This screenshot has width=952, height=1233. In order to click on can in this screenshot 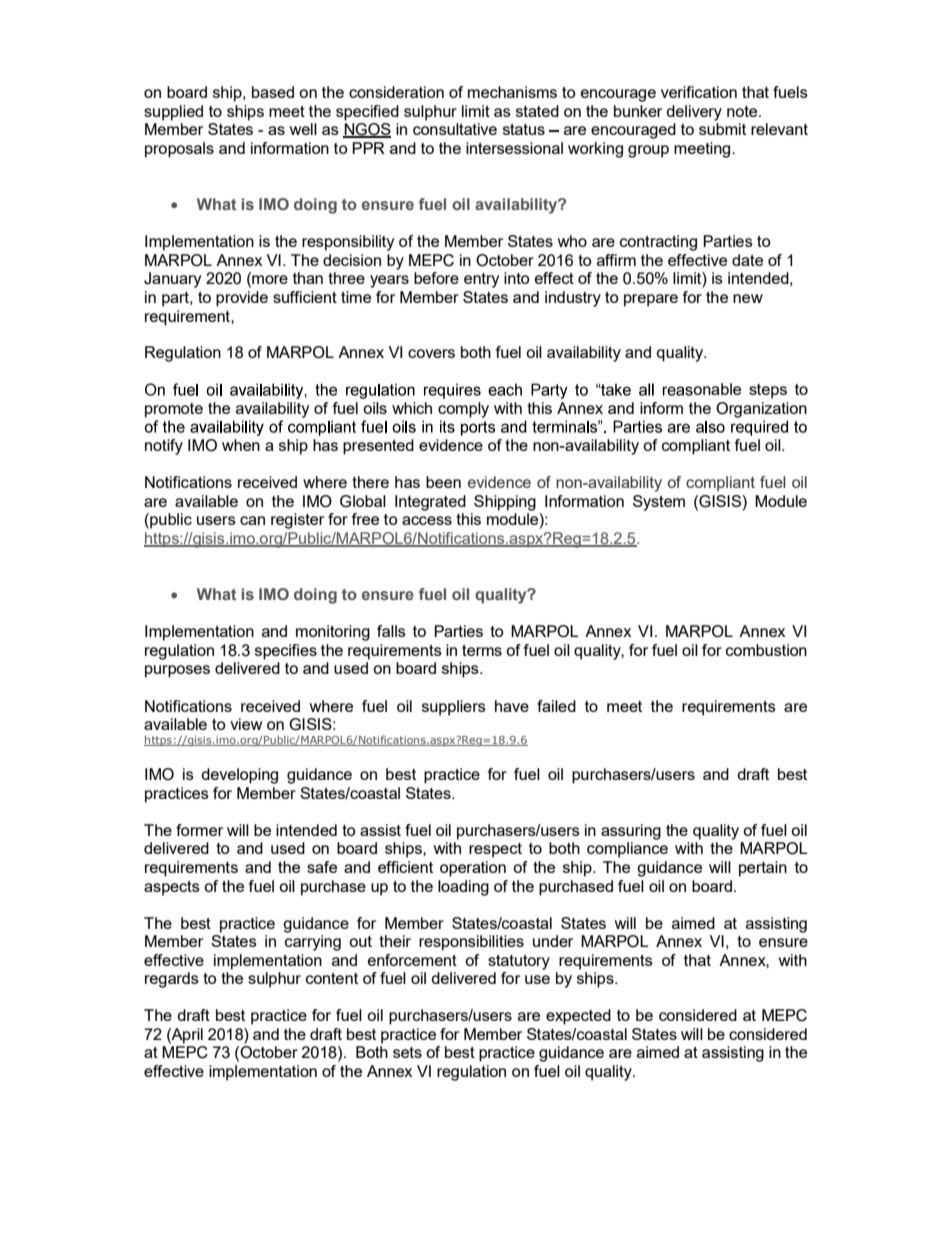, I will do `click(252, 520)`.
